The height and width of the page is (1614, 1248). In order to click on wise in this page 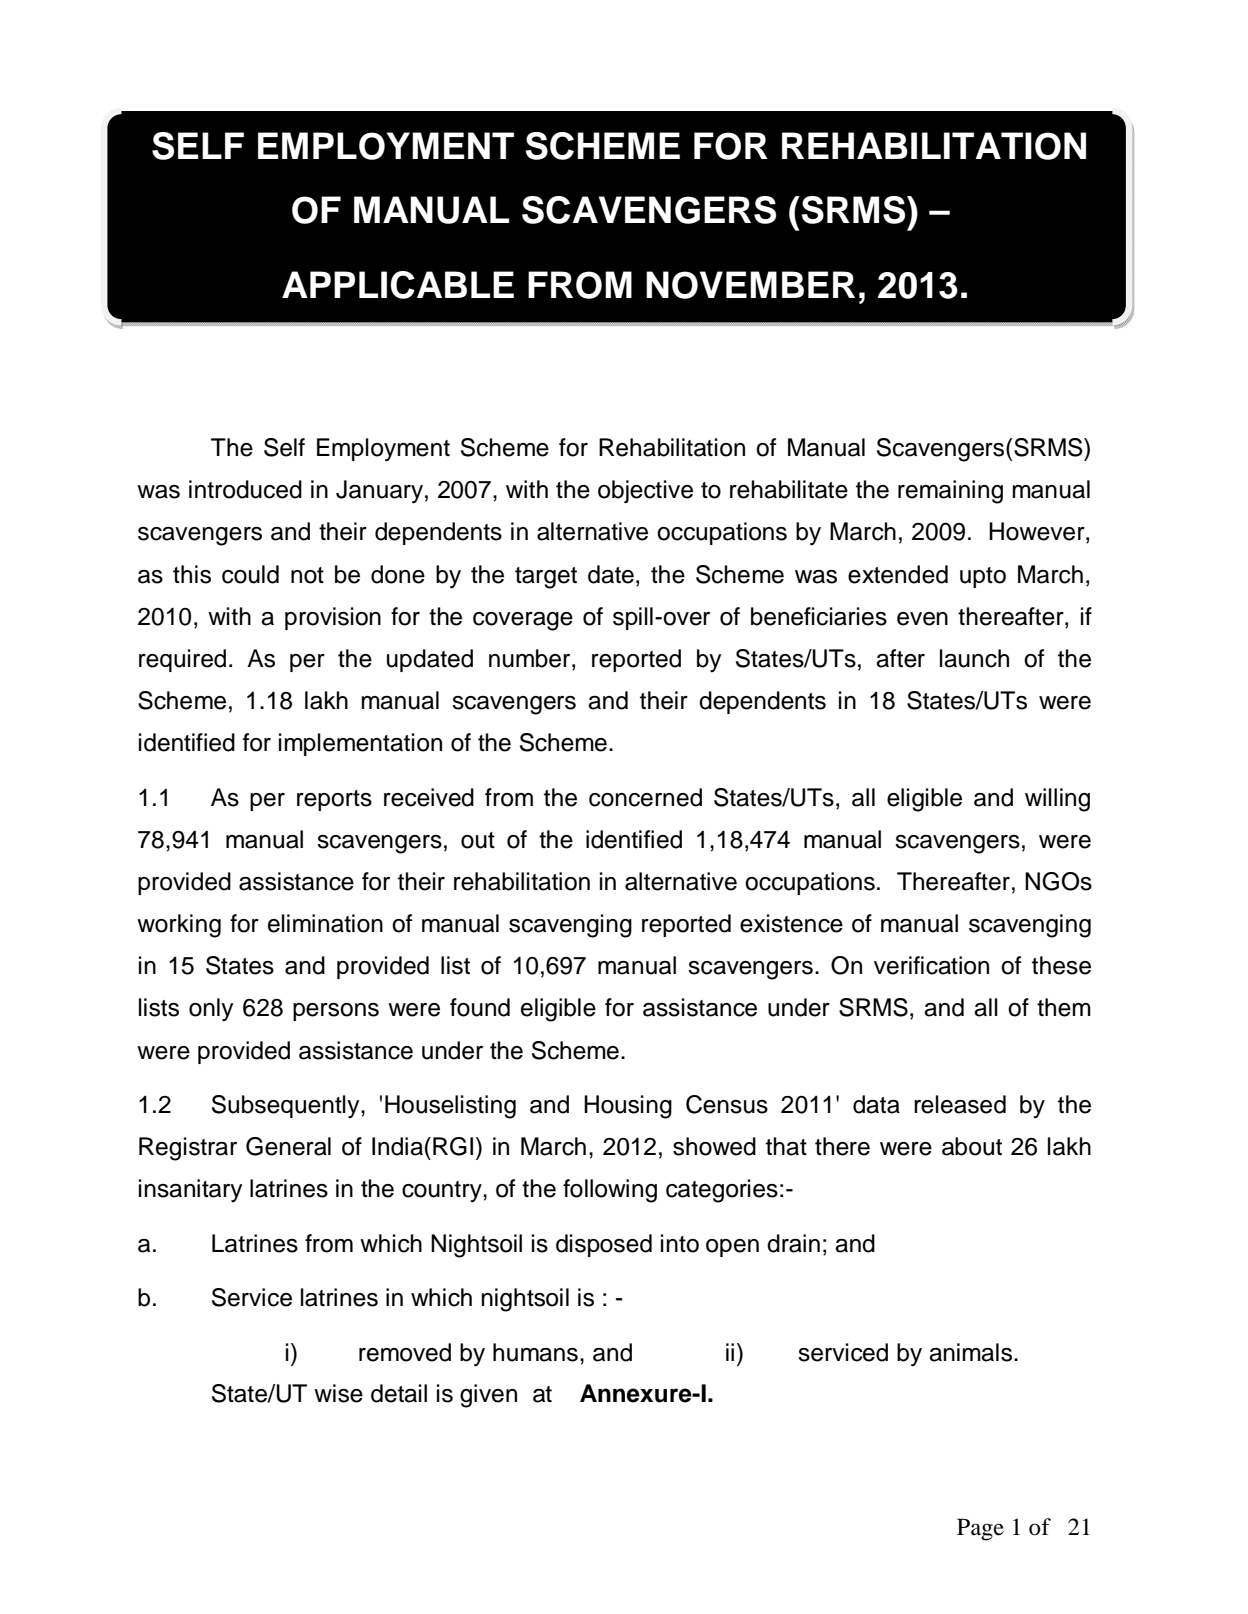, I will do `click(338, 1393)`.
